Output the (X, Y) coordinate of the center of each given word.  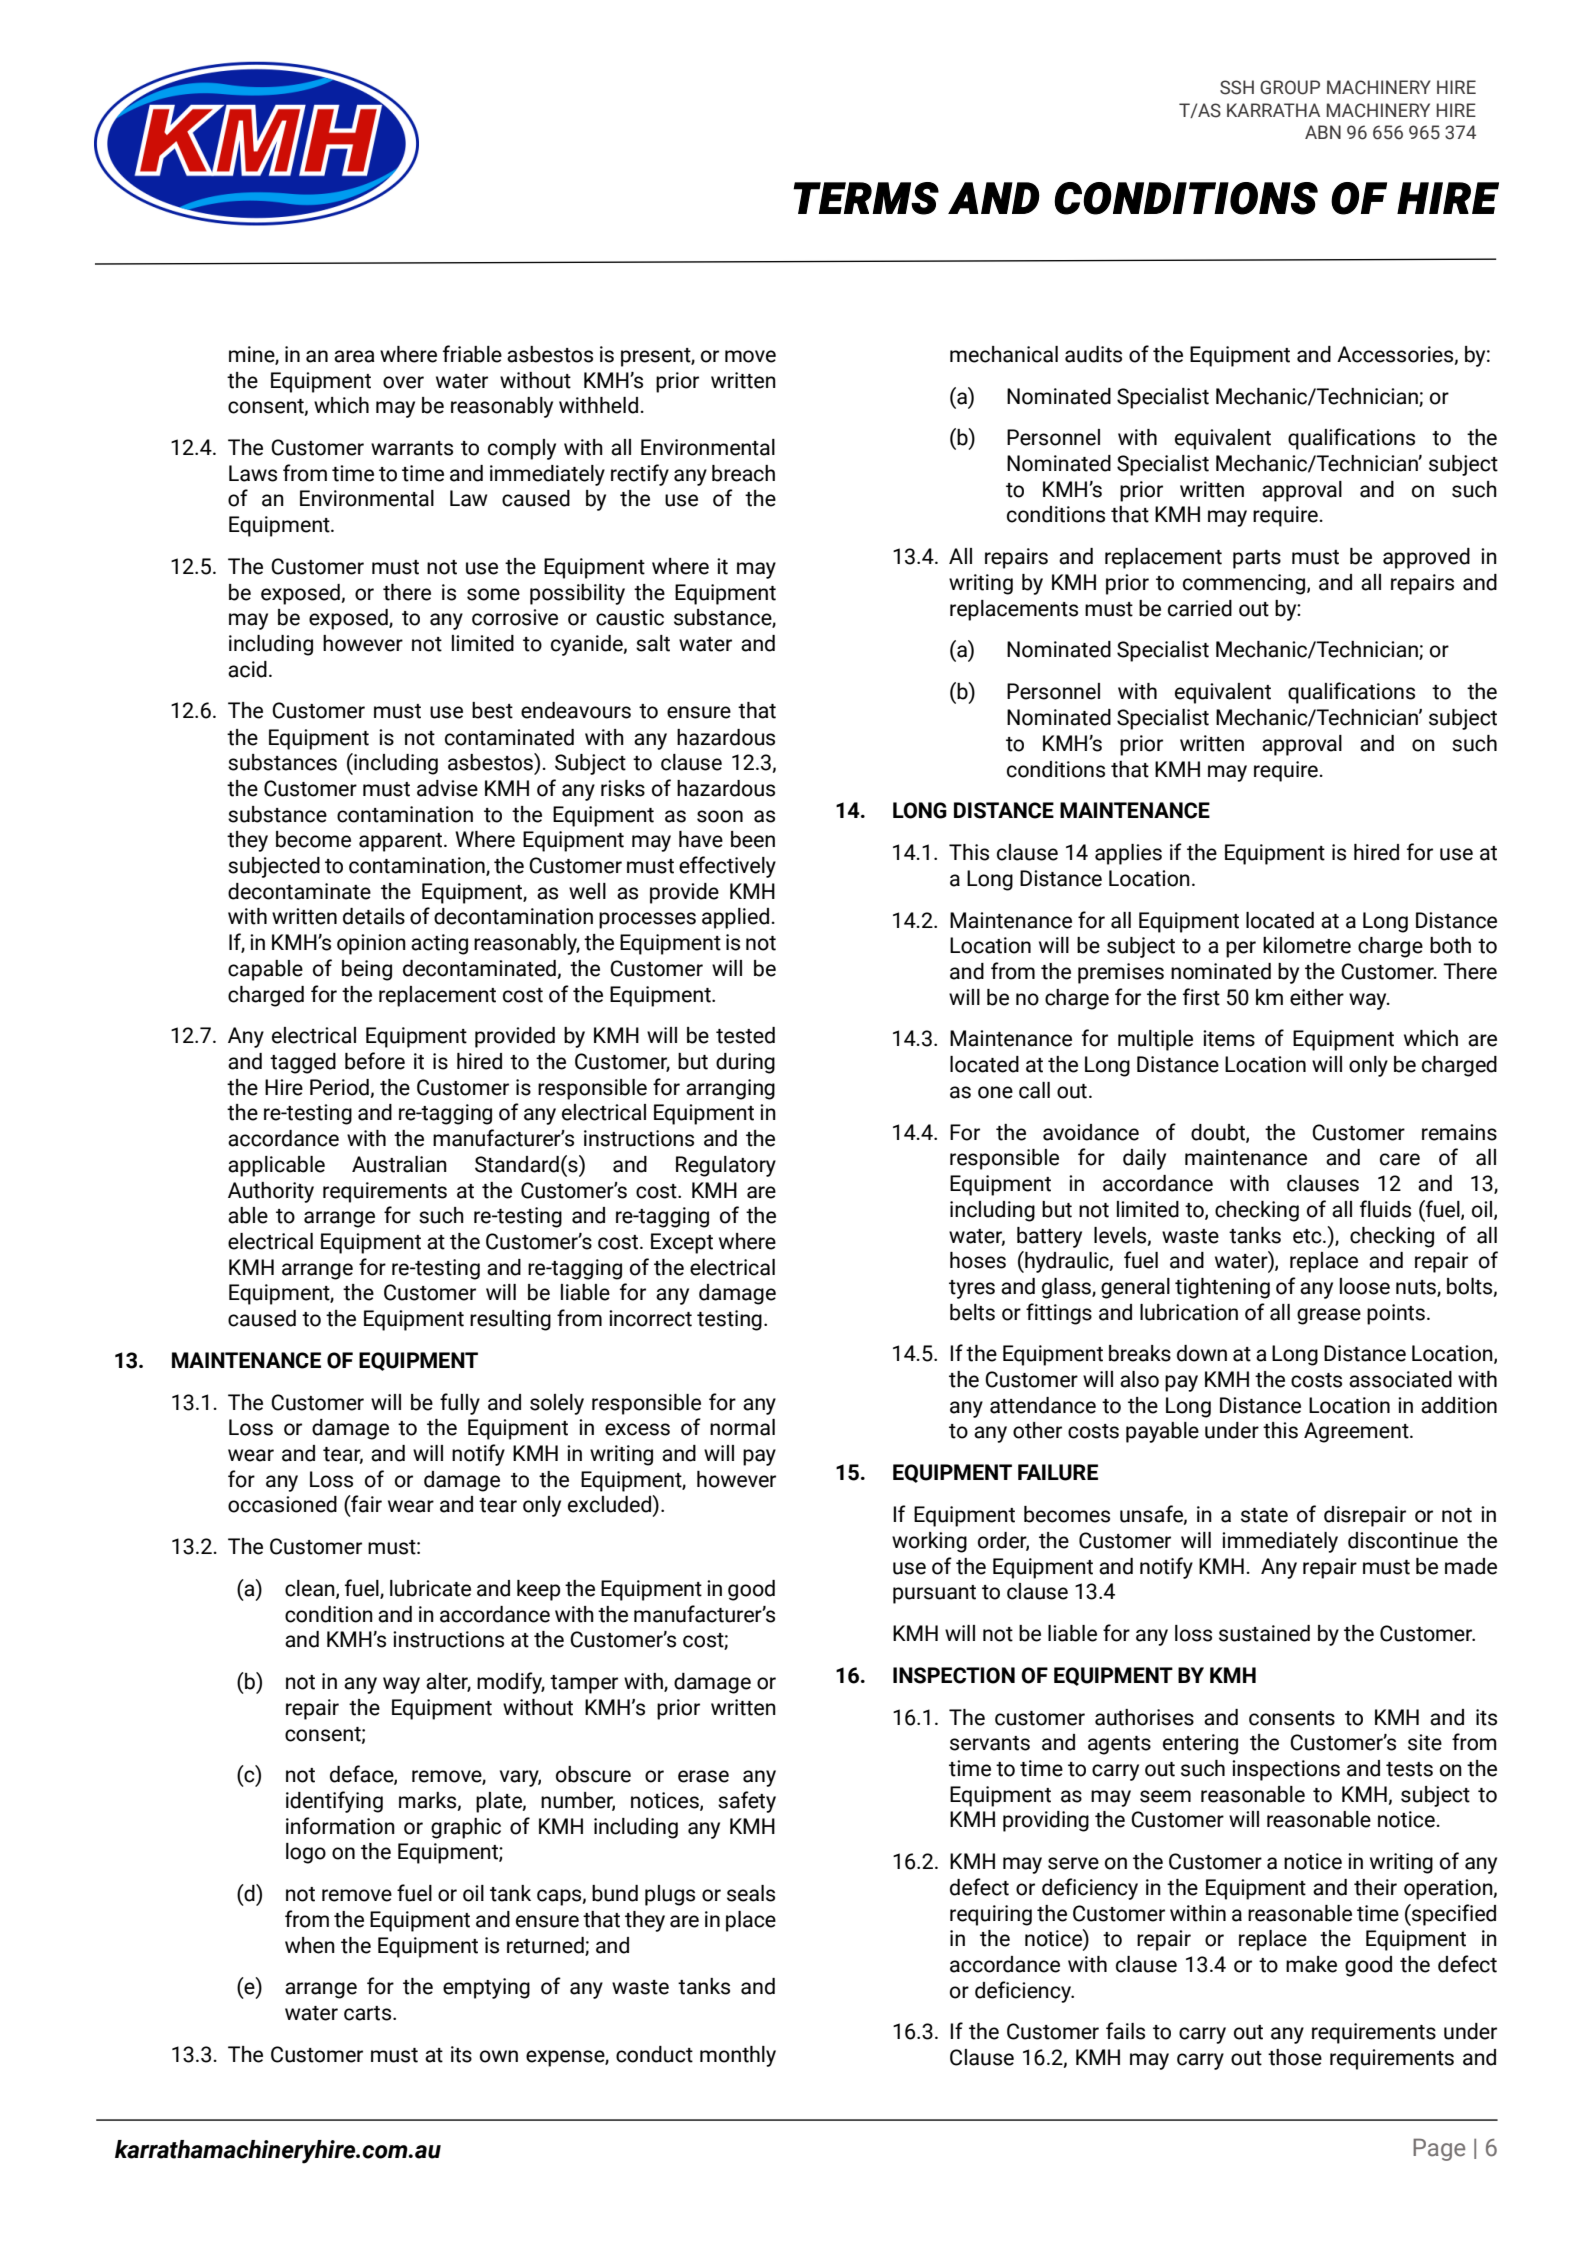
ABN (1323, 132)
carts (369, 2013)
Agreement (1357, 1432)
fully (460, 1404)
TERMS (866, 198)
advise (447, 788)
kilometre (1307, 945)
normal (742, 1427)
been (753, 839)
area (354, 356)
